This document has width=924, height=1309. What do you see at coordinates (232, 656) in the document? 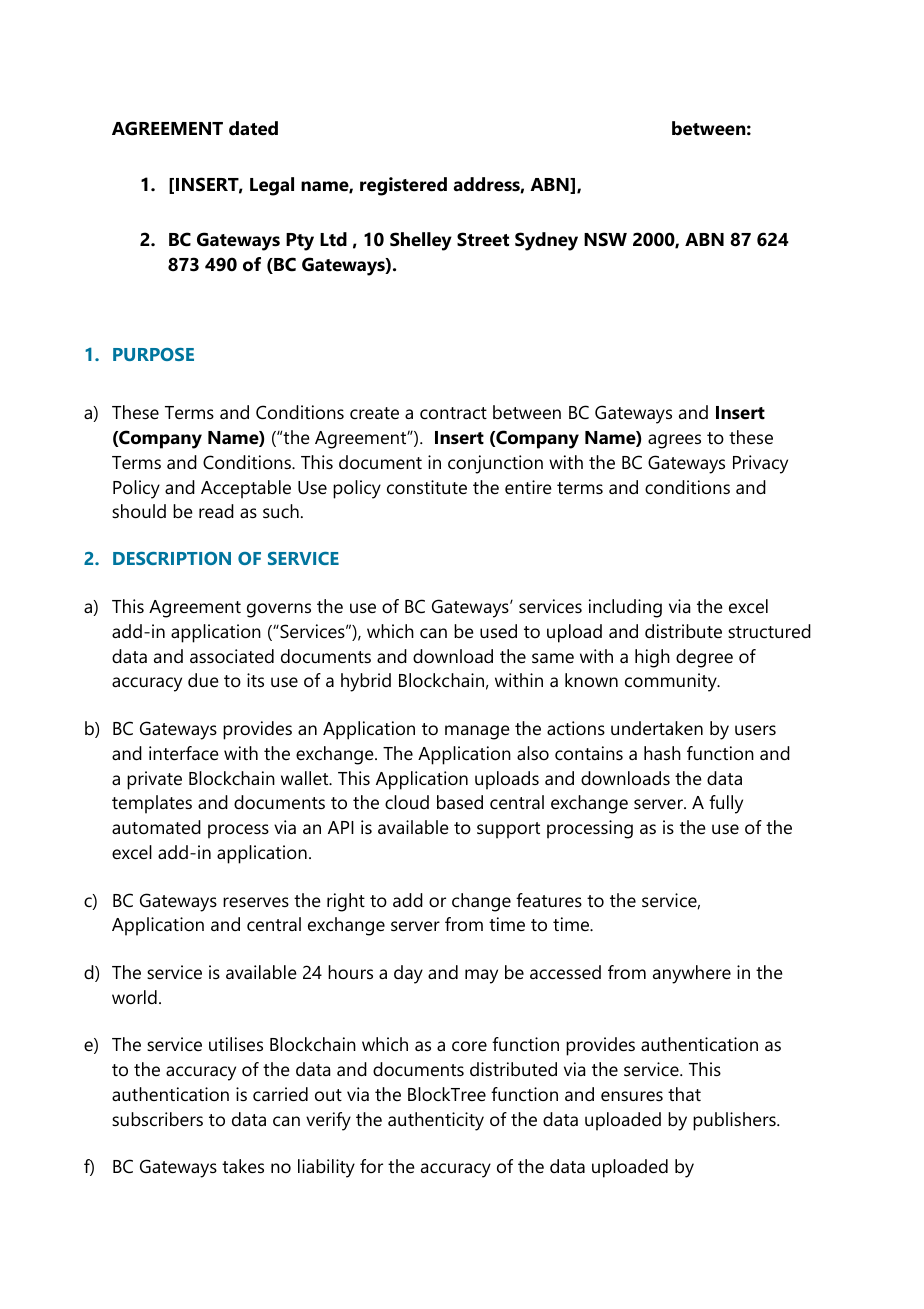
I see `associated` at bounding box center [232, 656].
